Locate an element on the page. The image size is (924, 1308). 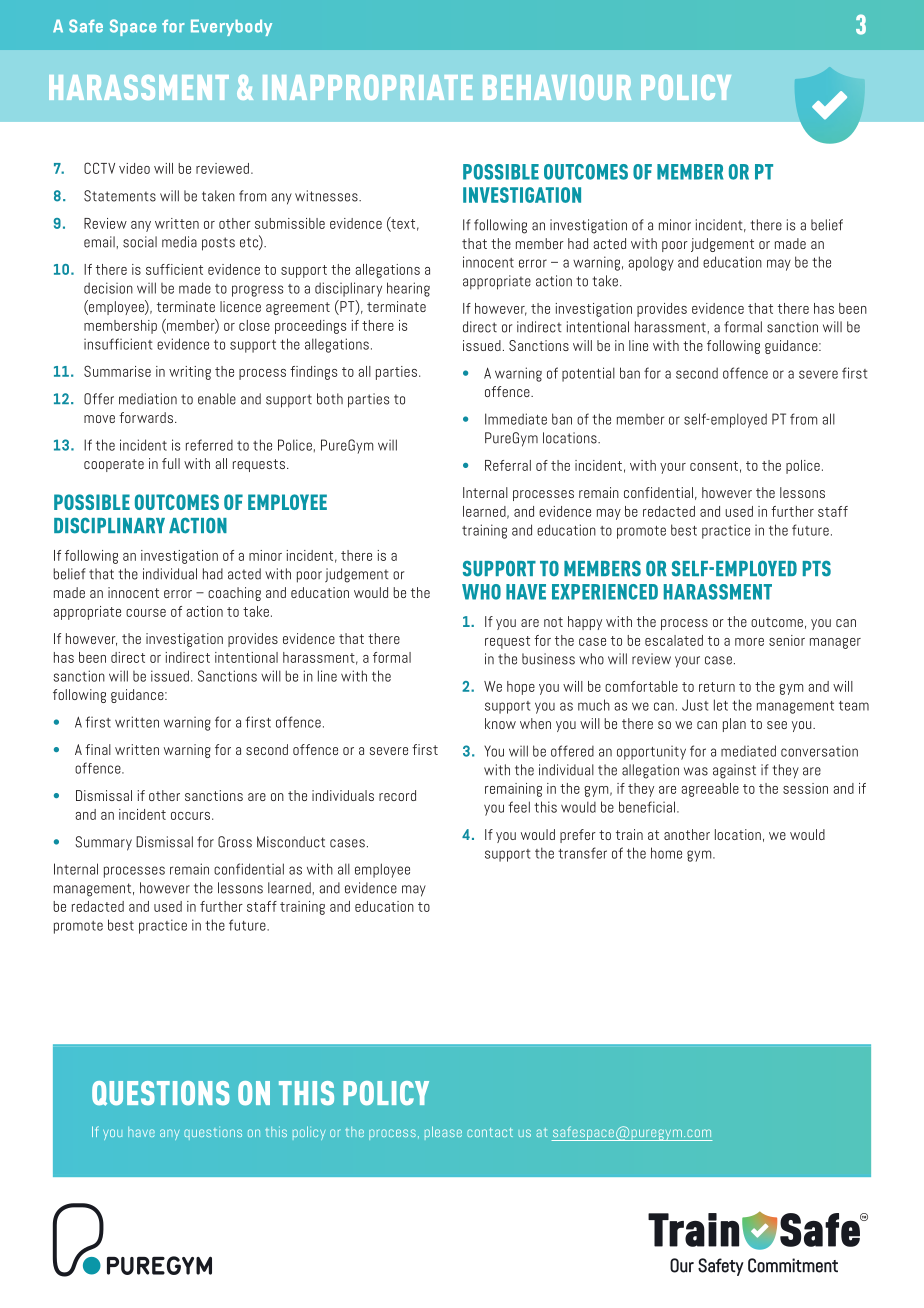
BEHAVIOUR is located at coordinates (557, 87).
